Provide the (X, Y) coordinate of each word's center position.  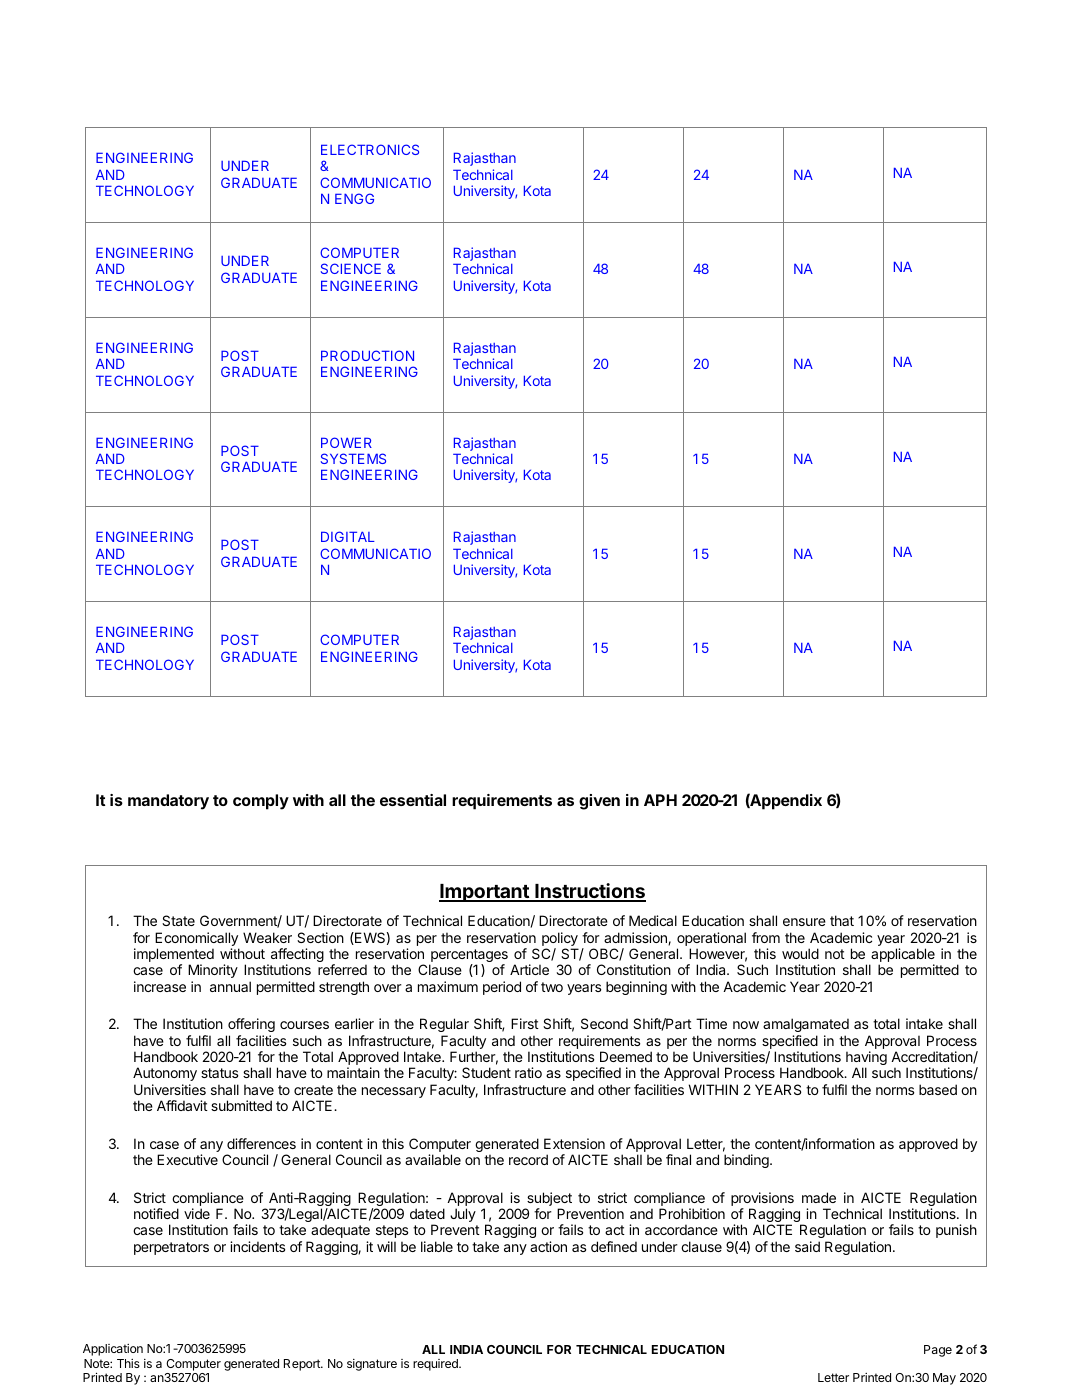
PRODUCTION (367, 355)
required (436, 1365)
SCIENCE (351, 268)
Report (303, 1365)
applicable (902, 956)
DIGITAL (348, 536)
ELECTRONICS (370, 149)
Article (529, 969)
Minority (213, 971)
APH (660, 800)
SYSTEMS (353, 458)
